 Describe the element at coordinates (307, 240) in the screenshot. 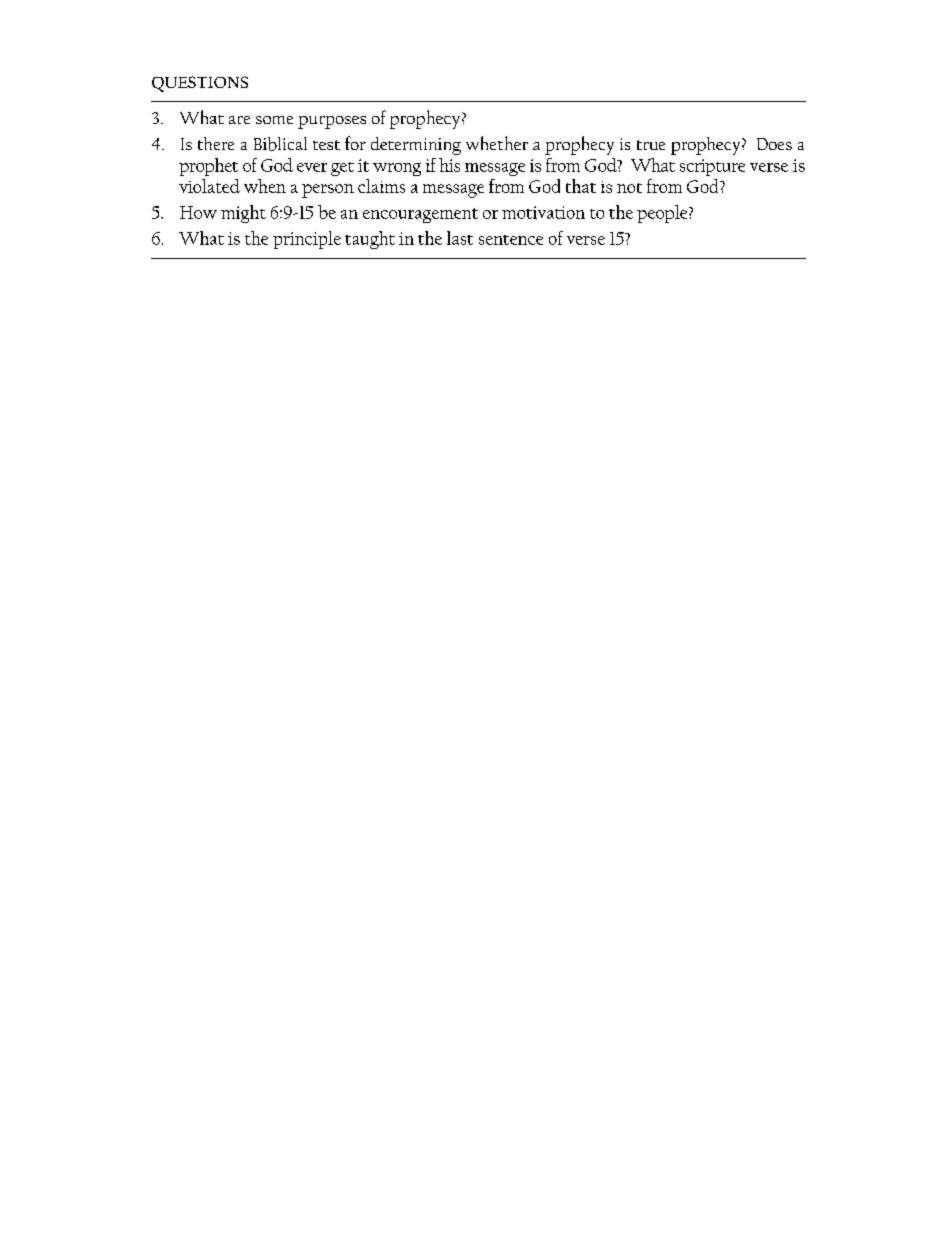

I see `principle` at that location.
